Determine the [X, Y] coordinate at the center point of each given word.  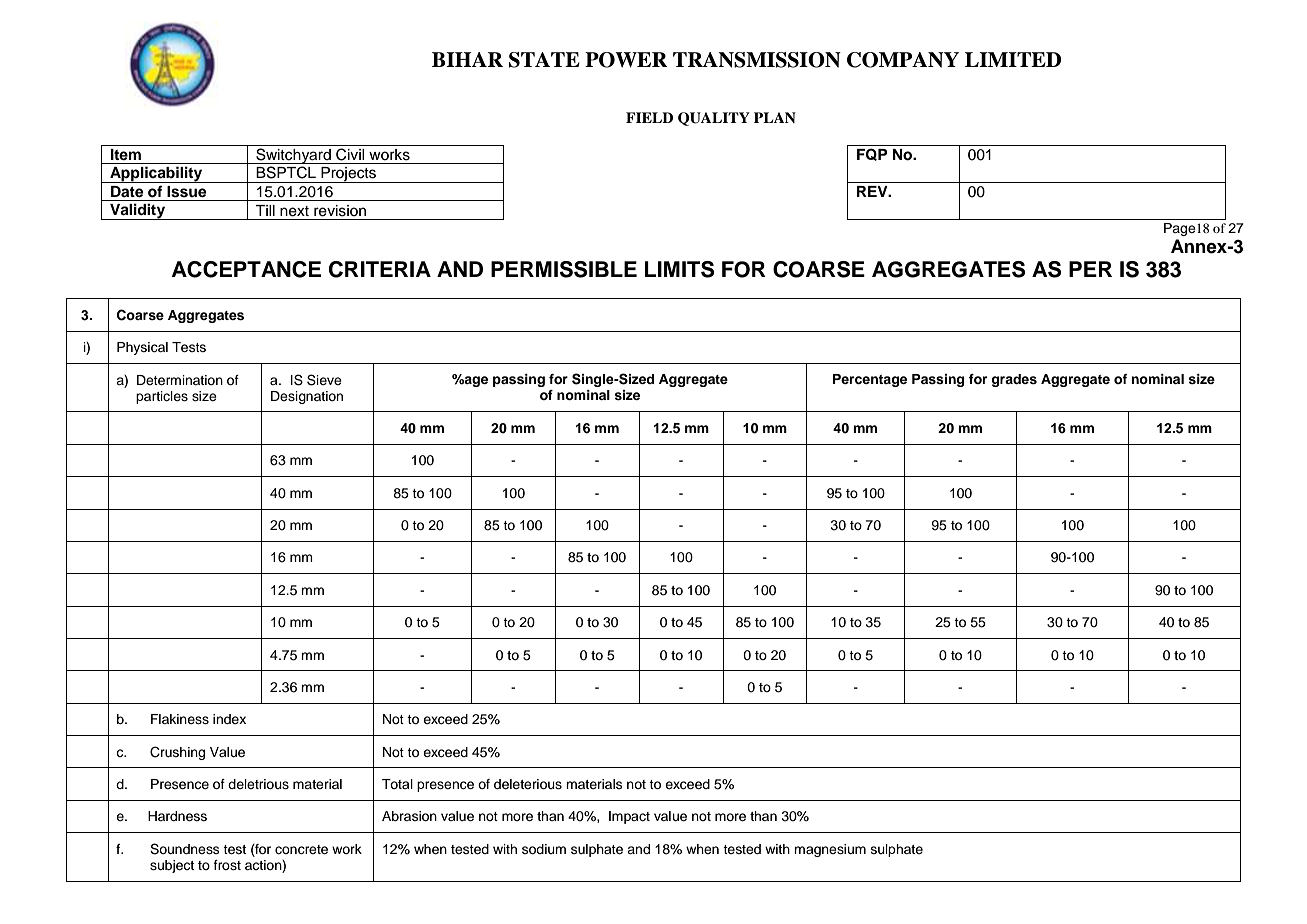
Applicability [156, 174]
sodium [544, 849]
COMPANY [903, 60]
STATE [544, 60]
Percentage [870, 380]
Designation [307, 397]
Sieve [324, 380]
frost [227, 865]
